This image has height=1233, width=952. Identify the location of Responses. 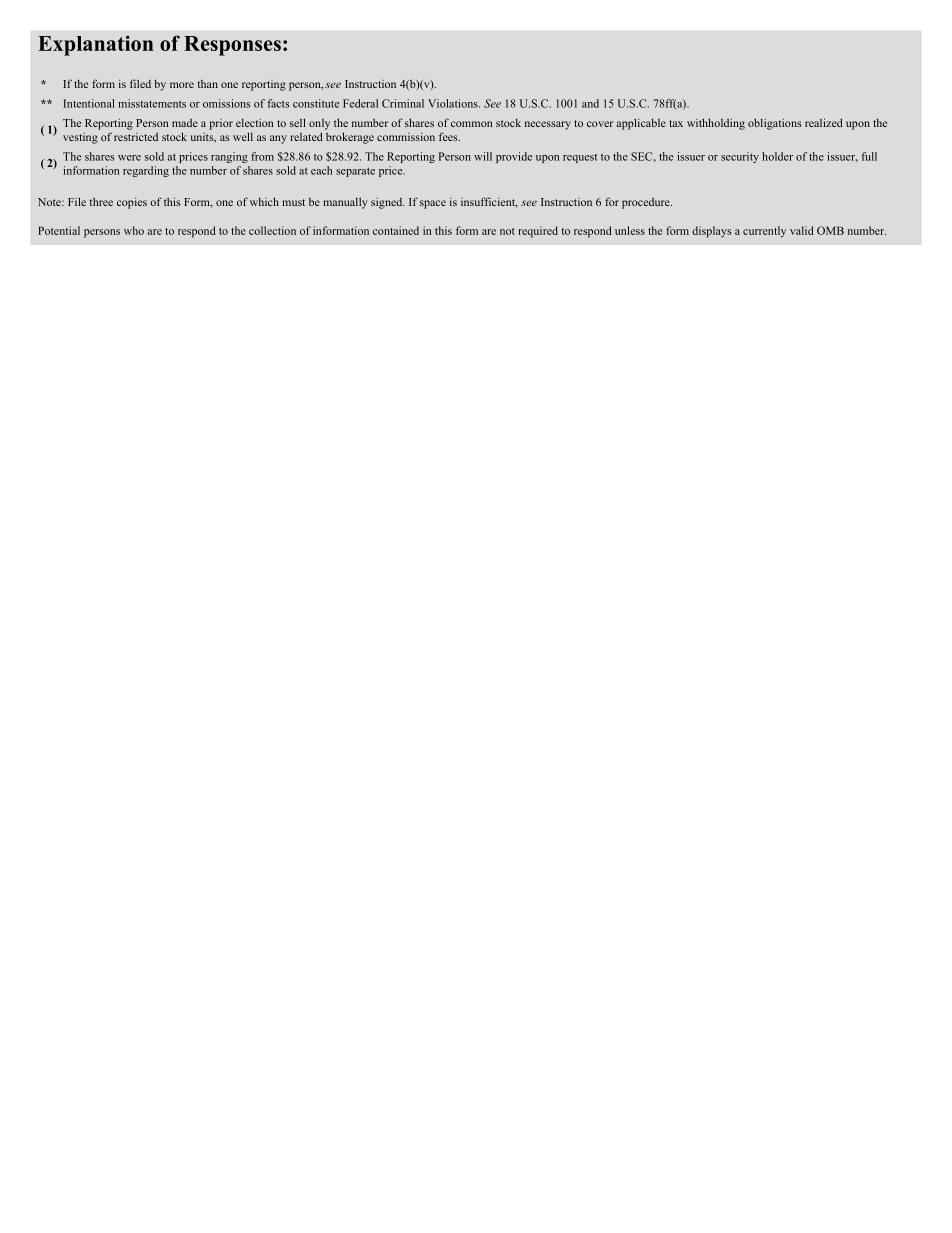
(232, 46).
